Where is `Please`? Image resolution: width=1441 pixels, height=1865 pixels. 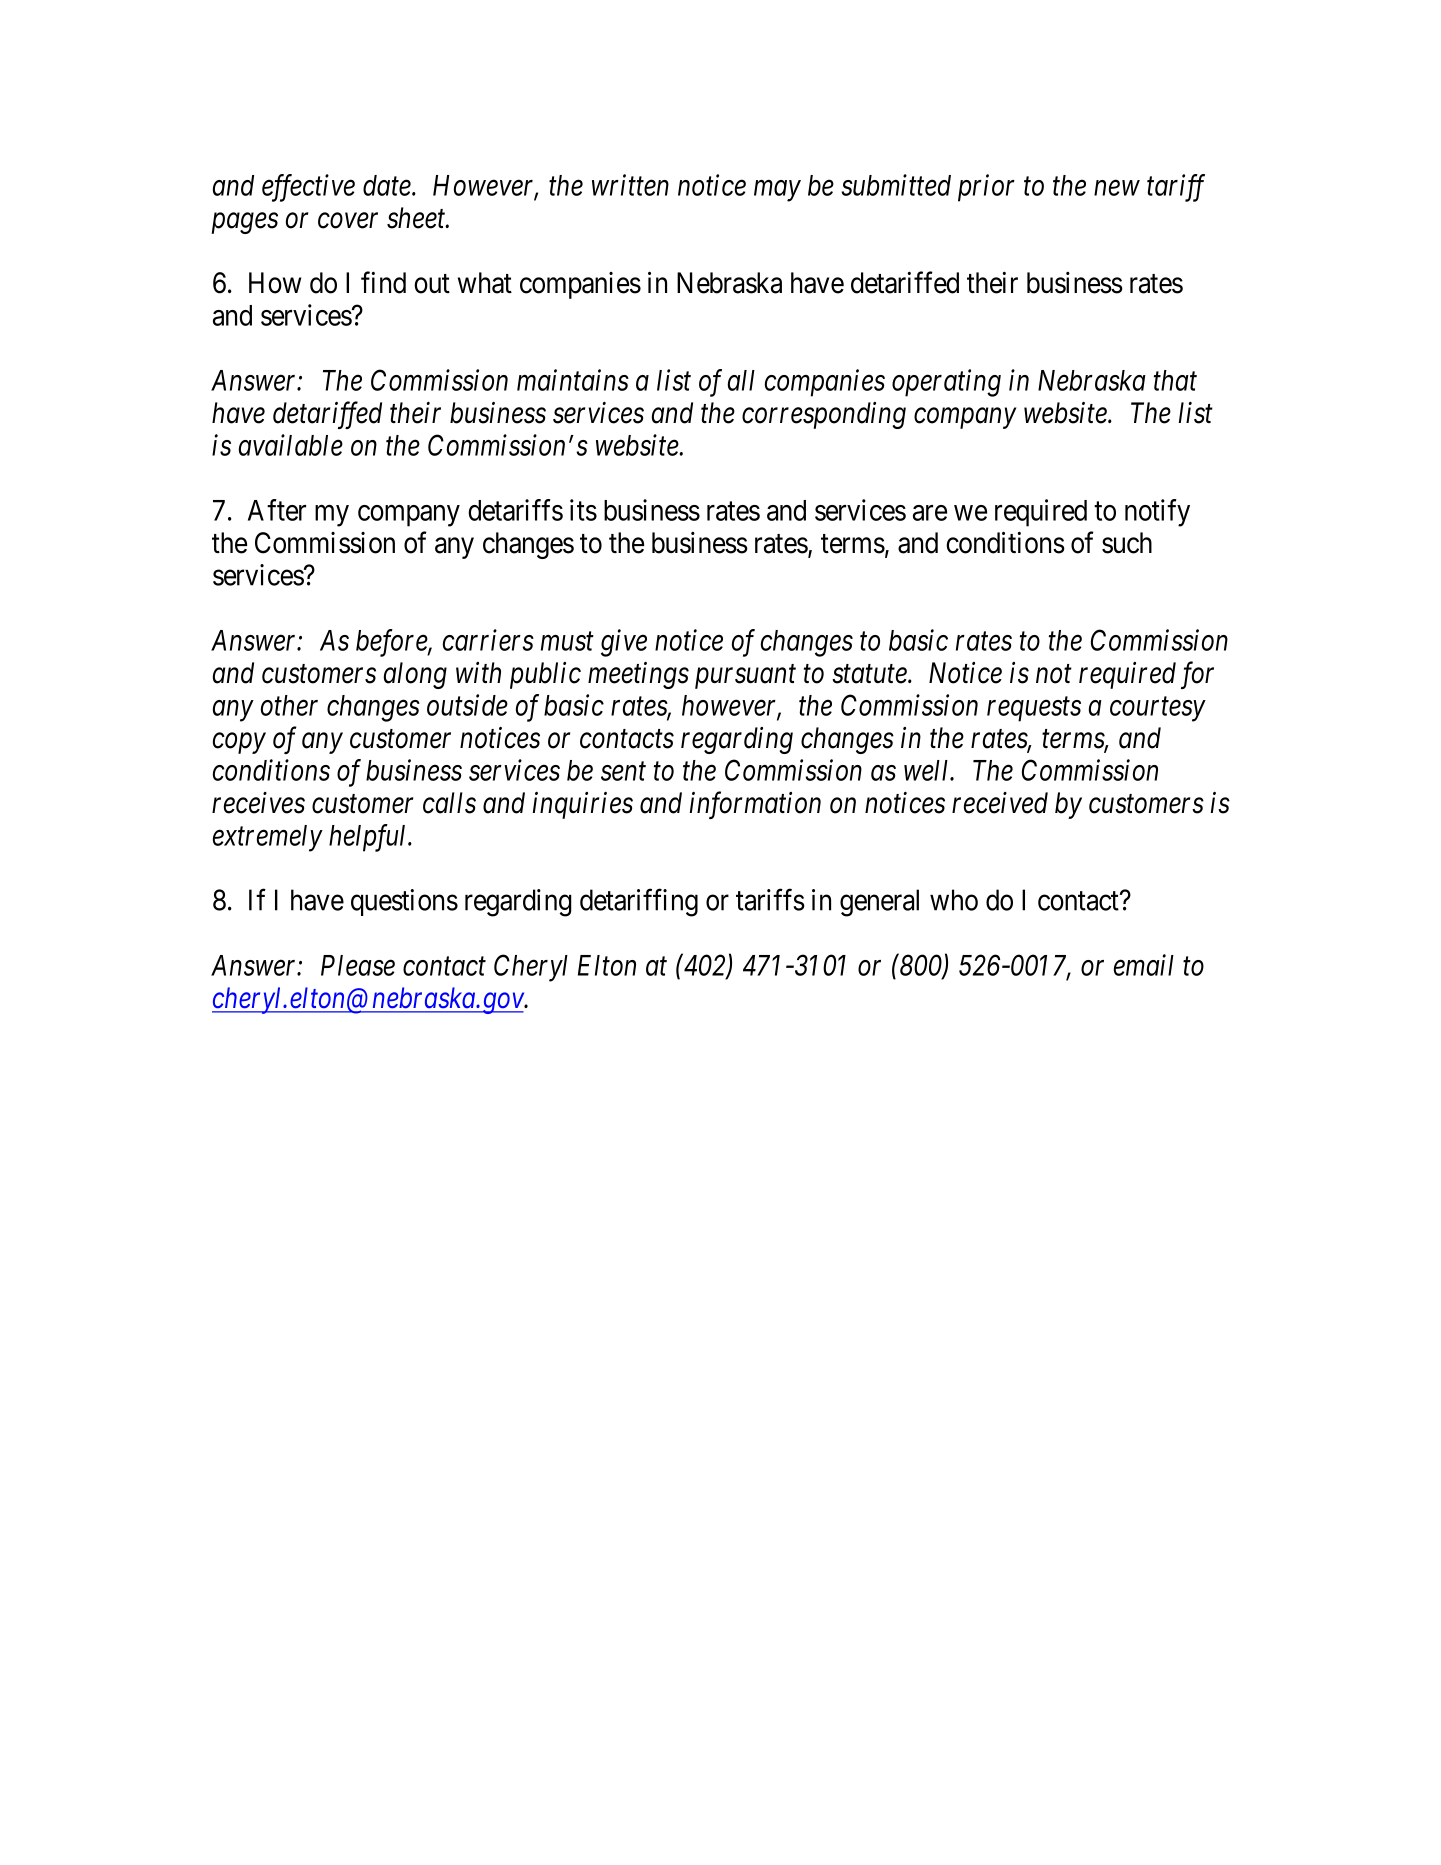
Please is located at coordinates (358, 965).
